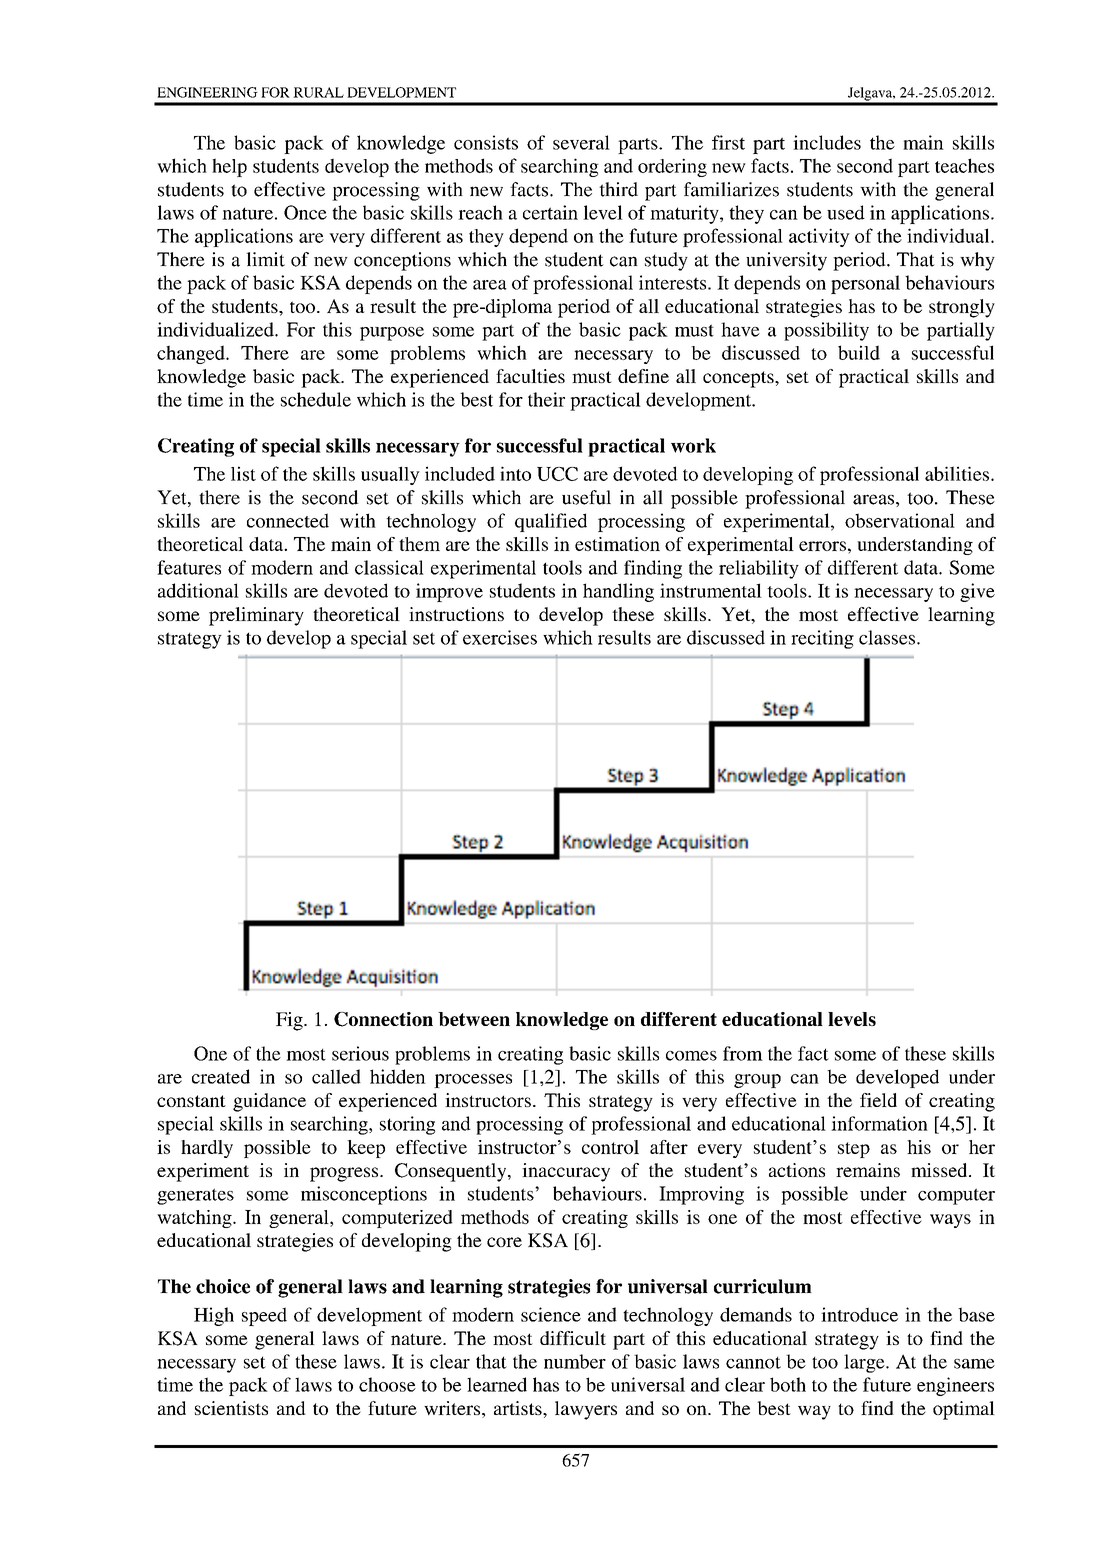 This document has width=1099, height=1555. I want to click on Fig, so click(290, 1021).
